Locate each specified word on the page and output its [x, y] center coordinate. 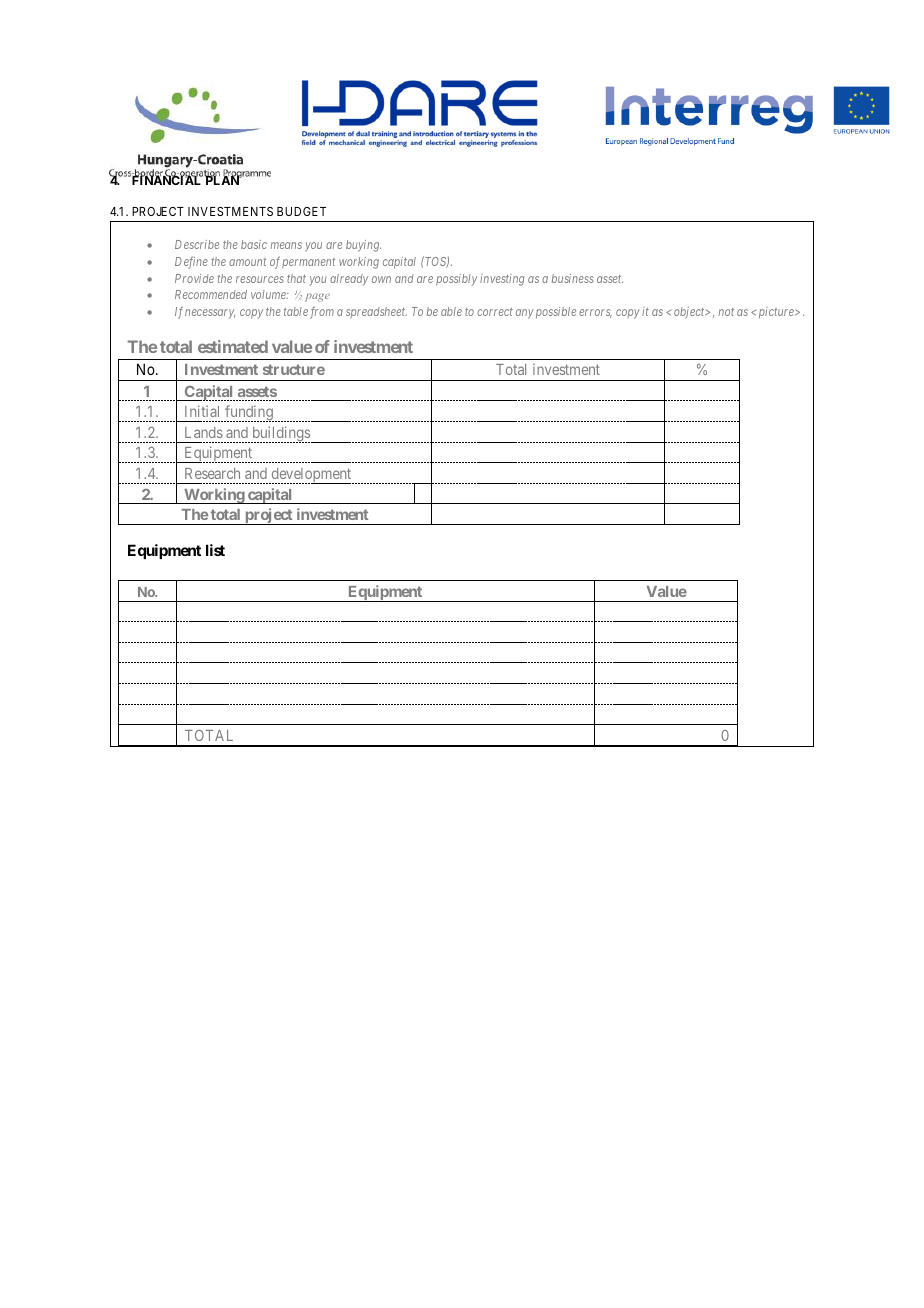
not [726, 312]
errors [595, 313]
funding [249, 413]
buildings [281, 434]
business [573, 278]
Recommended [211, 294]
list [215, 550]
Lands [204, 432]
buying [363, 246]
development [311, 476]
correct [495, 312]
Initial [202, 411]
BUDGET [301, 211]
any [525, 314]
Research [212, 473]
